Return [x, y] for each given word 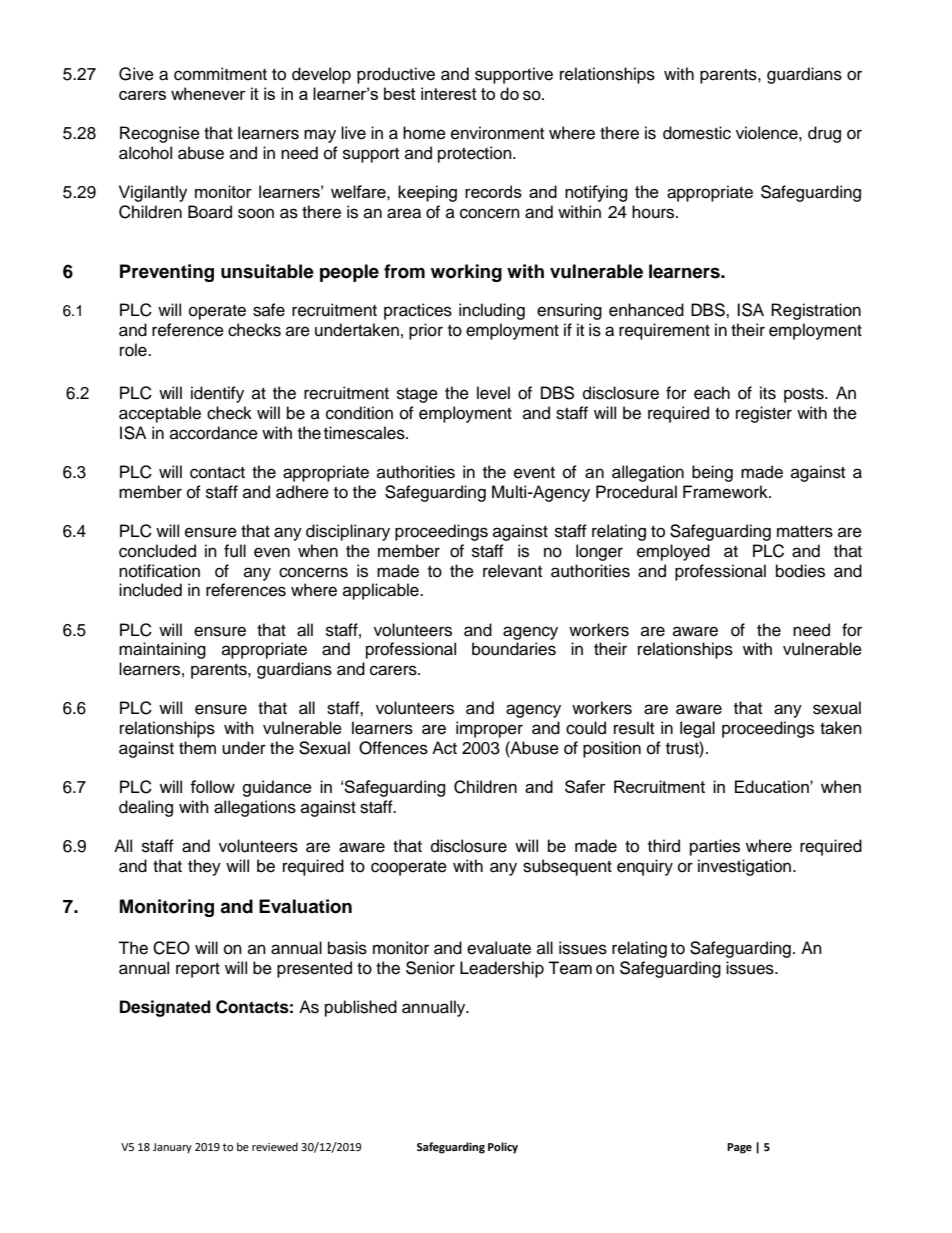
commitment [220, 74]
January [172, 1148]
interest [449, 93]
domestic [697, 133]
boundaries [514, 649]
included [150, 590]
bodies [800, 571]
